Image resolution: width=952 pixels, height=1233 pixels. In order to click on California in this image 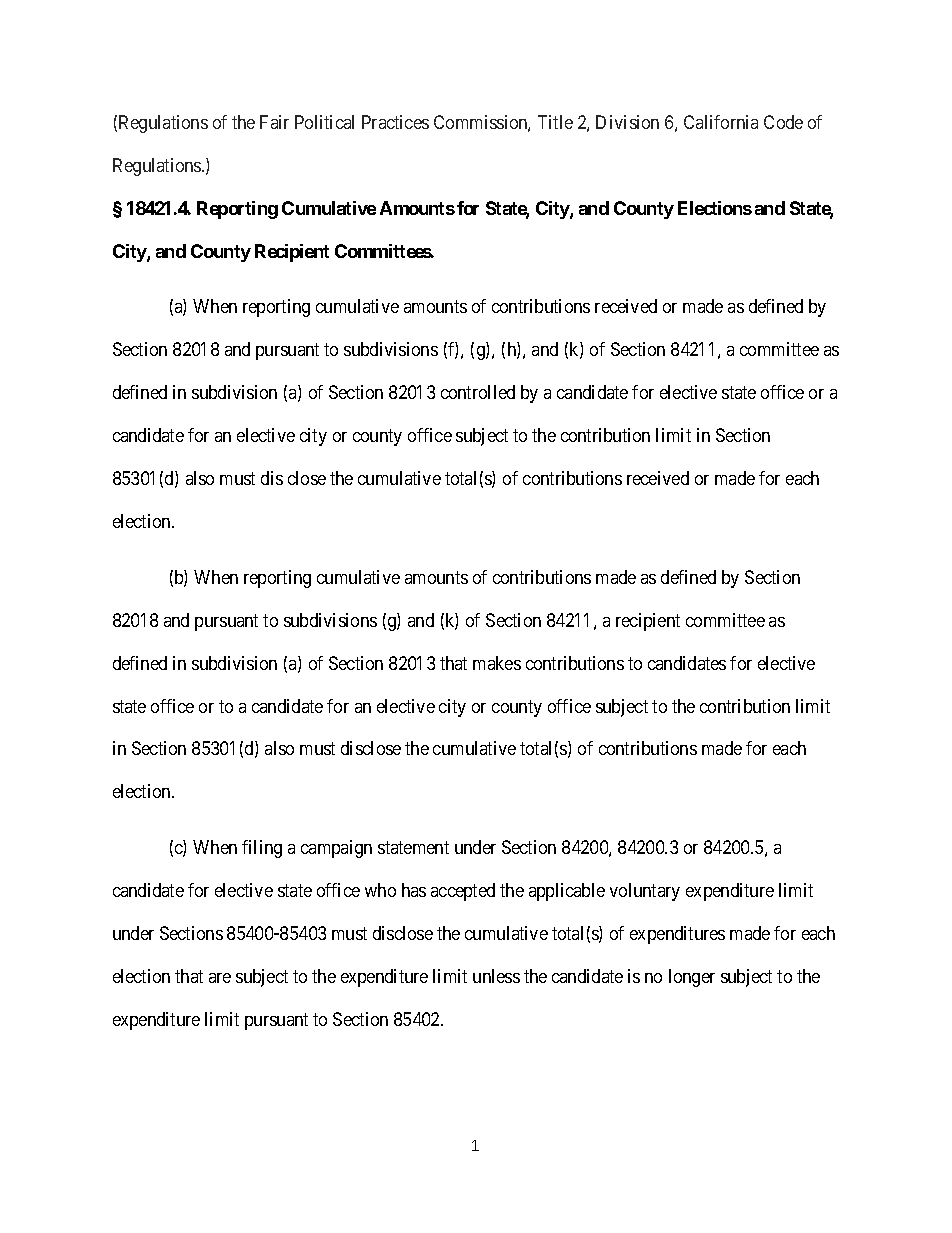, I will do `click(721, 122)`.
